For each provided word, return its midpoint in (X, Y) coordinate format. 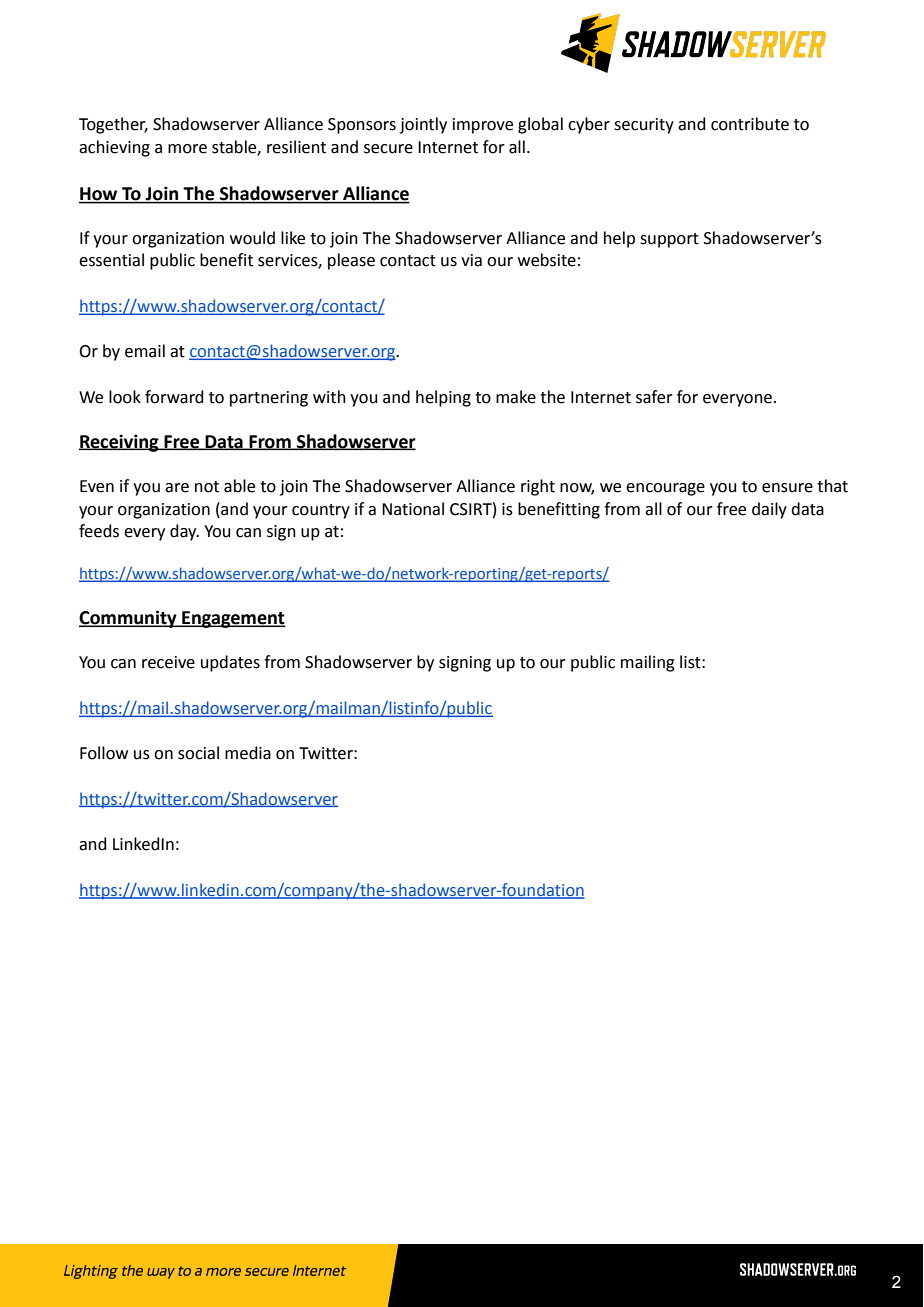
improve (483, 126)
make (516, 397)
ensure (787, 488)
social (198, 753)
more (187, 149)
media (248, 753)
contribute (750, 124)
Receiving (120, 443)
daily (769, 510)
